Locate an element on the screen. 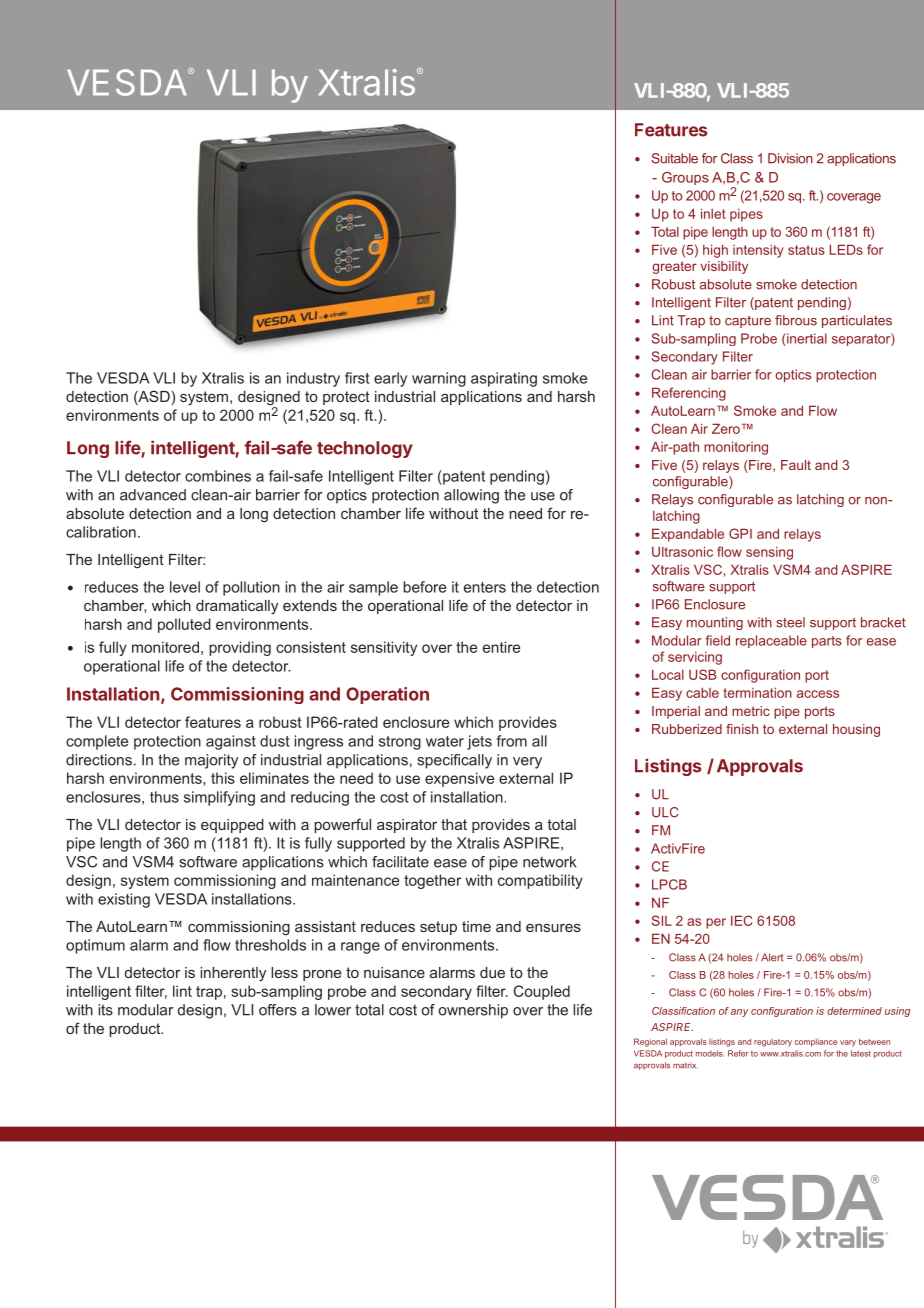 The image size is (924, 1308). polluted is located at coordinates (184, 625).
